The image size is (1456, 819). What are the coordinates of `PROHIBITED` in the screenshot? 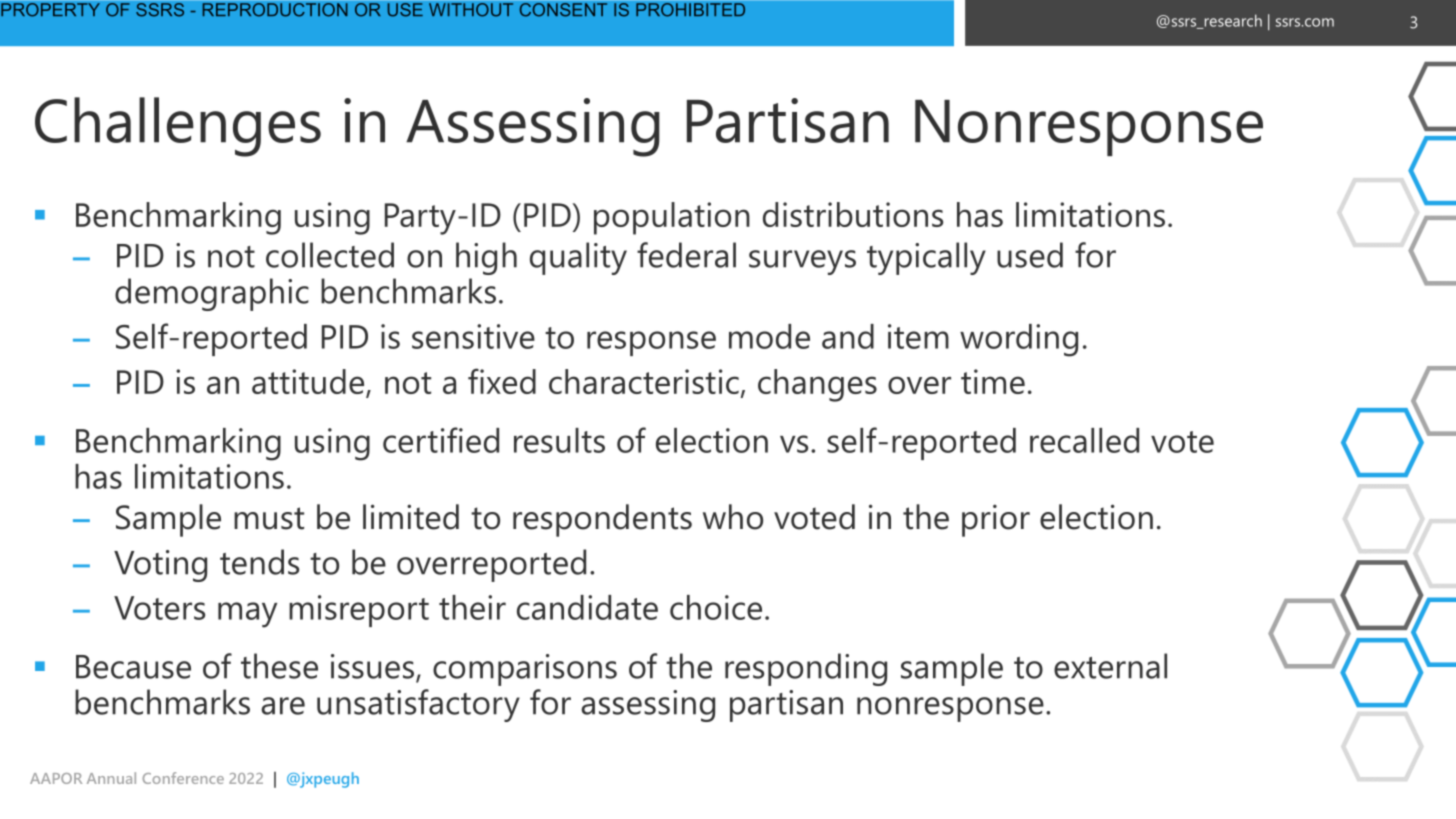 It's located at (690, 10).
